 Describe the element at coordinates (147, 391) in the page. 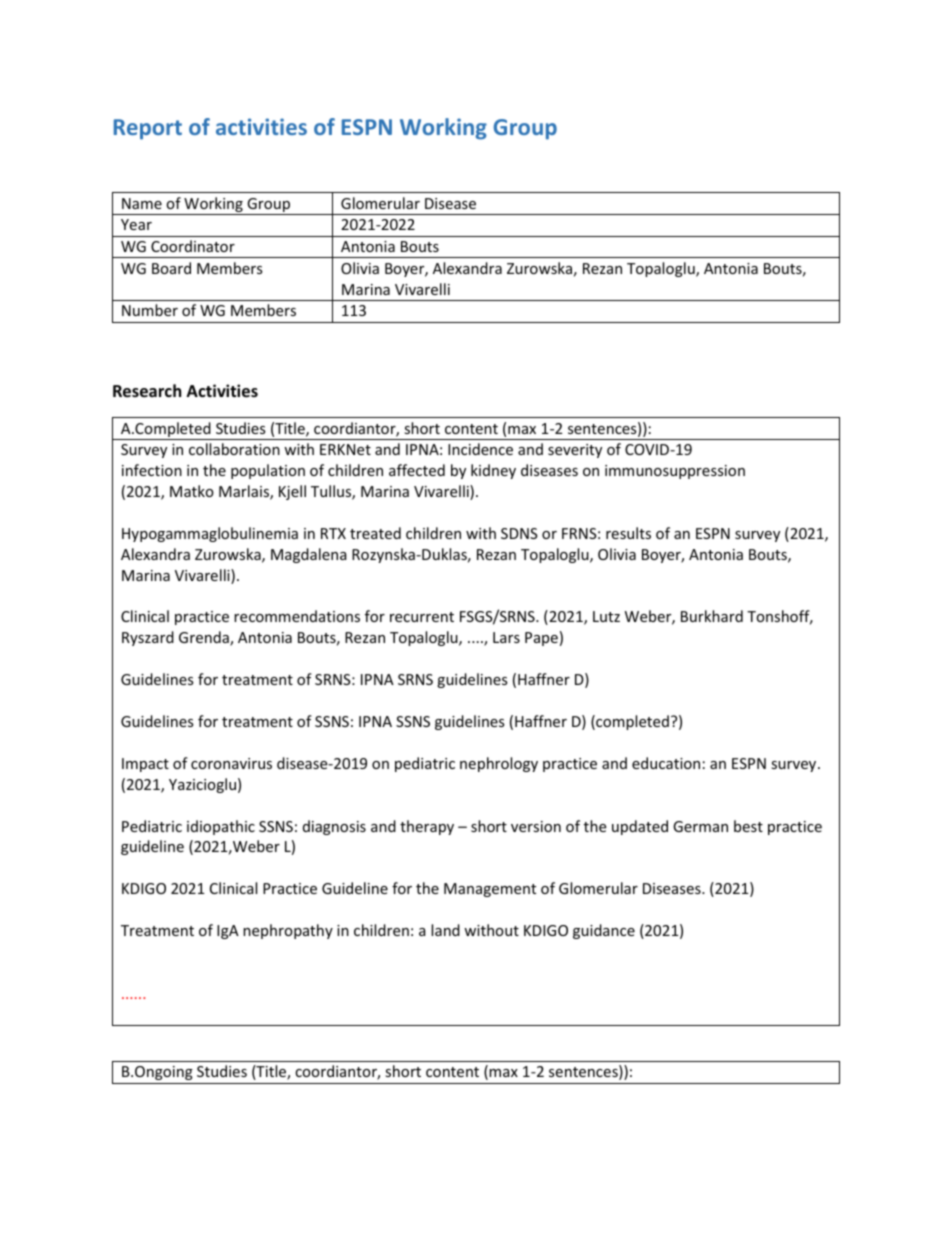

I see `Research` at that location.
